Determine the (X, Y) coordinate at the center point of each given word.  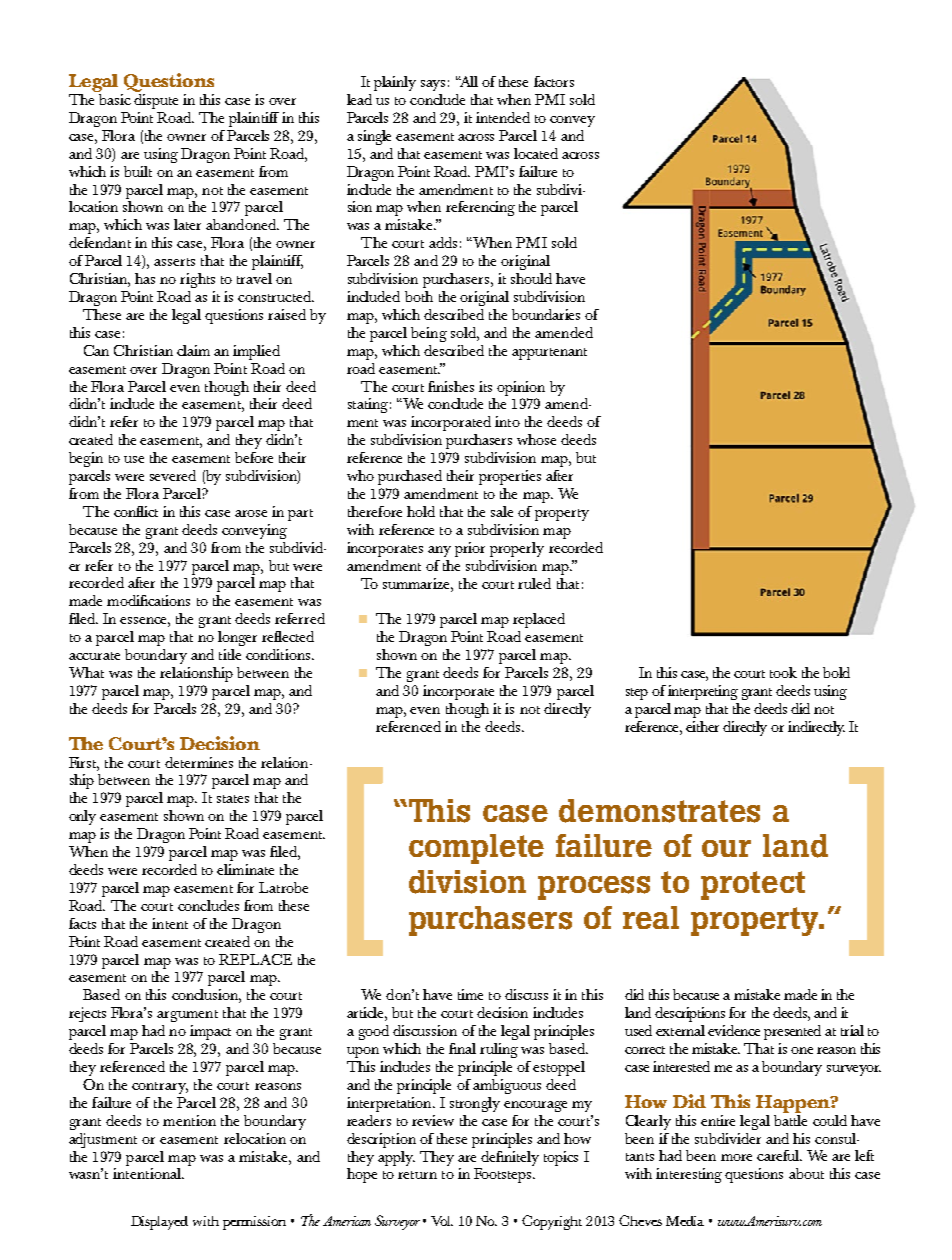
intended (503, 117)
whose (536, 439)
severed (173, 475)
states (233, 799)
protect (753, 885)
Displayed (159, 1223)
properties (510, 477)
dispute (156, 100)
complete (476, 849)
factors (554, 81)
